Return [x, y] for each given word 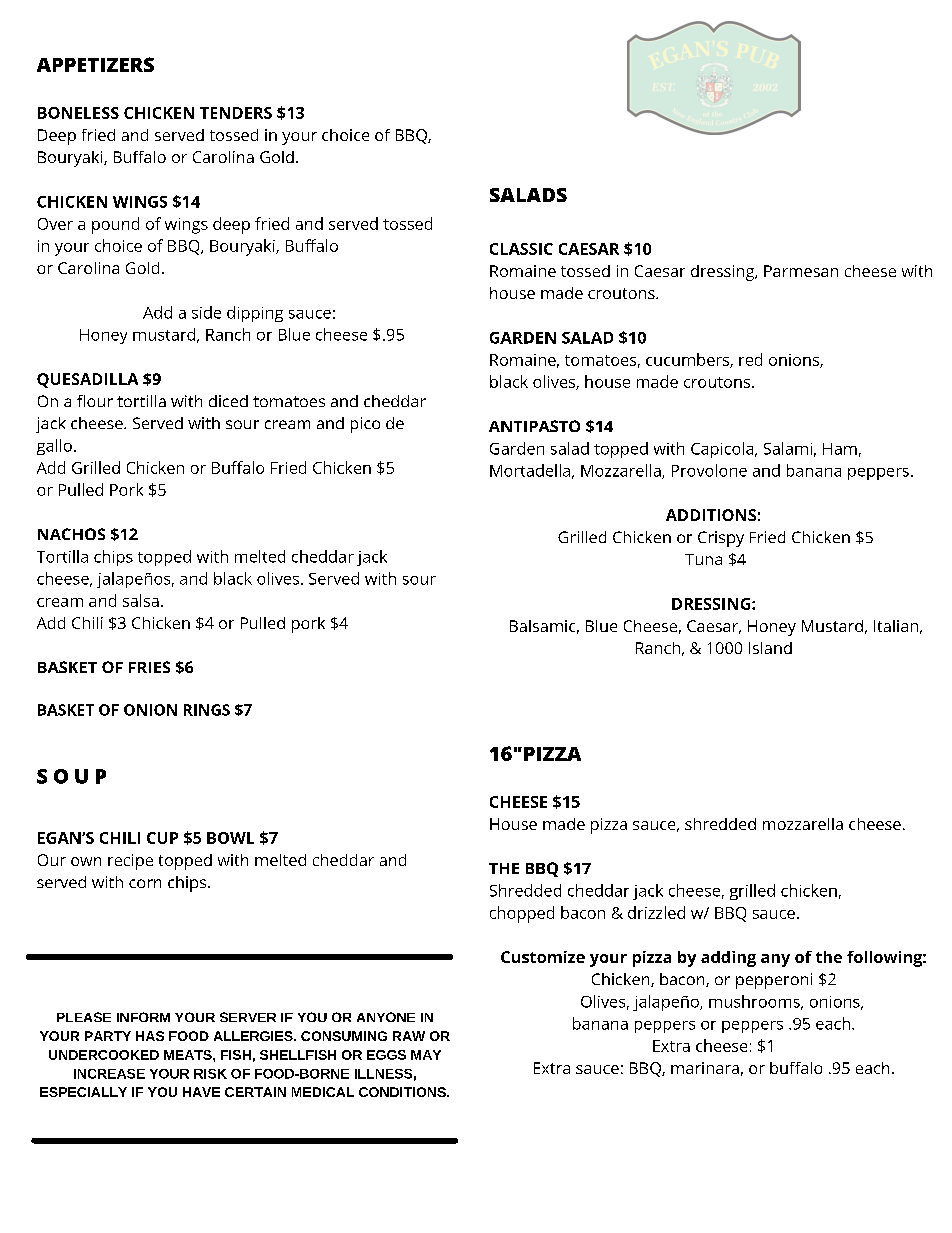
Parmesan [801, 271]
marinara [705, 1068]
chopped [522, 914]
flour [95, 401]
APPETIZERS [95, 64]
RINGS [207, 710]
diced [228, 401]
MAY [426, 1055]
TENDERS [236, 113]
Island [770, 648]
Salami [788, 448]
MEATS [189, 1055]
